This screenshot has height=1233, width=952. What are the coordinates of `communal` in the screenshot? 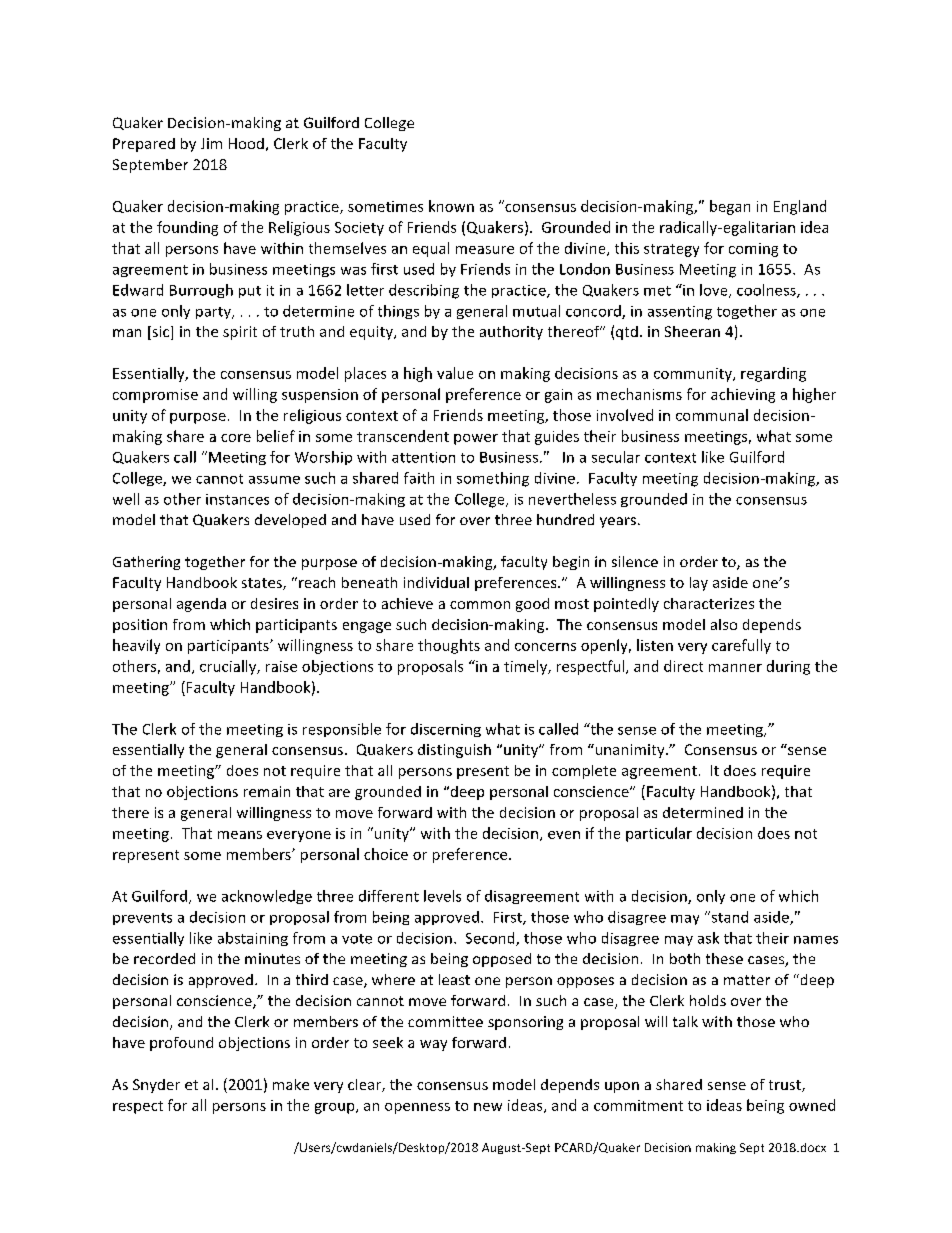 It's located at (712, 415).
